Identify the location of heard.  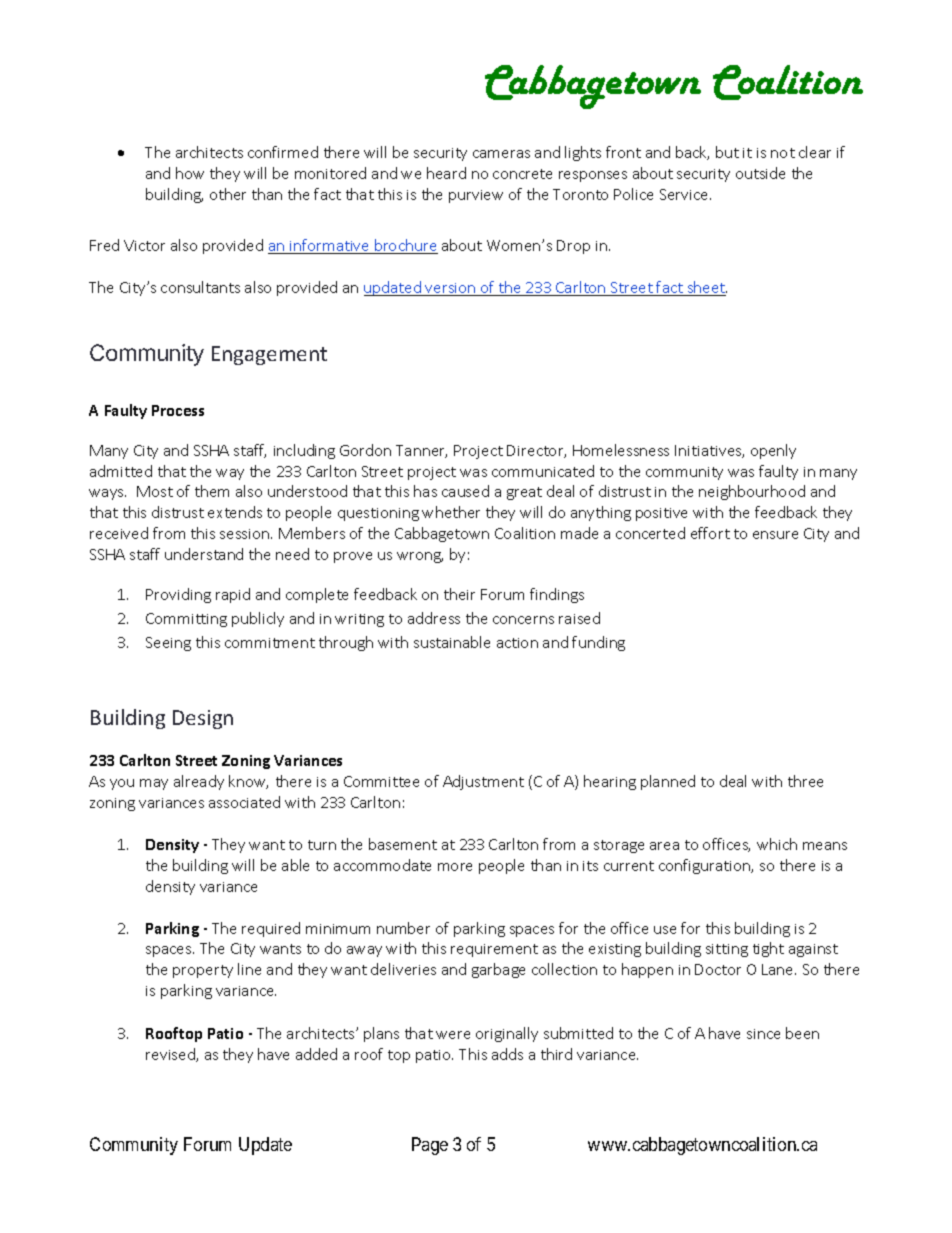
(446, 173).
